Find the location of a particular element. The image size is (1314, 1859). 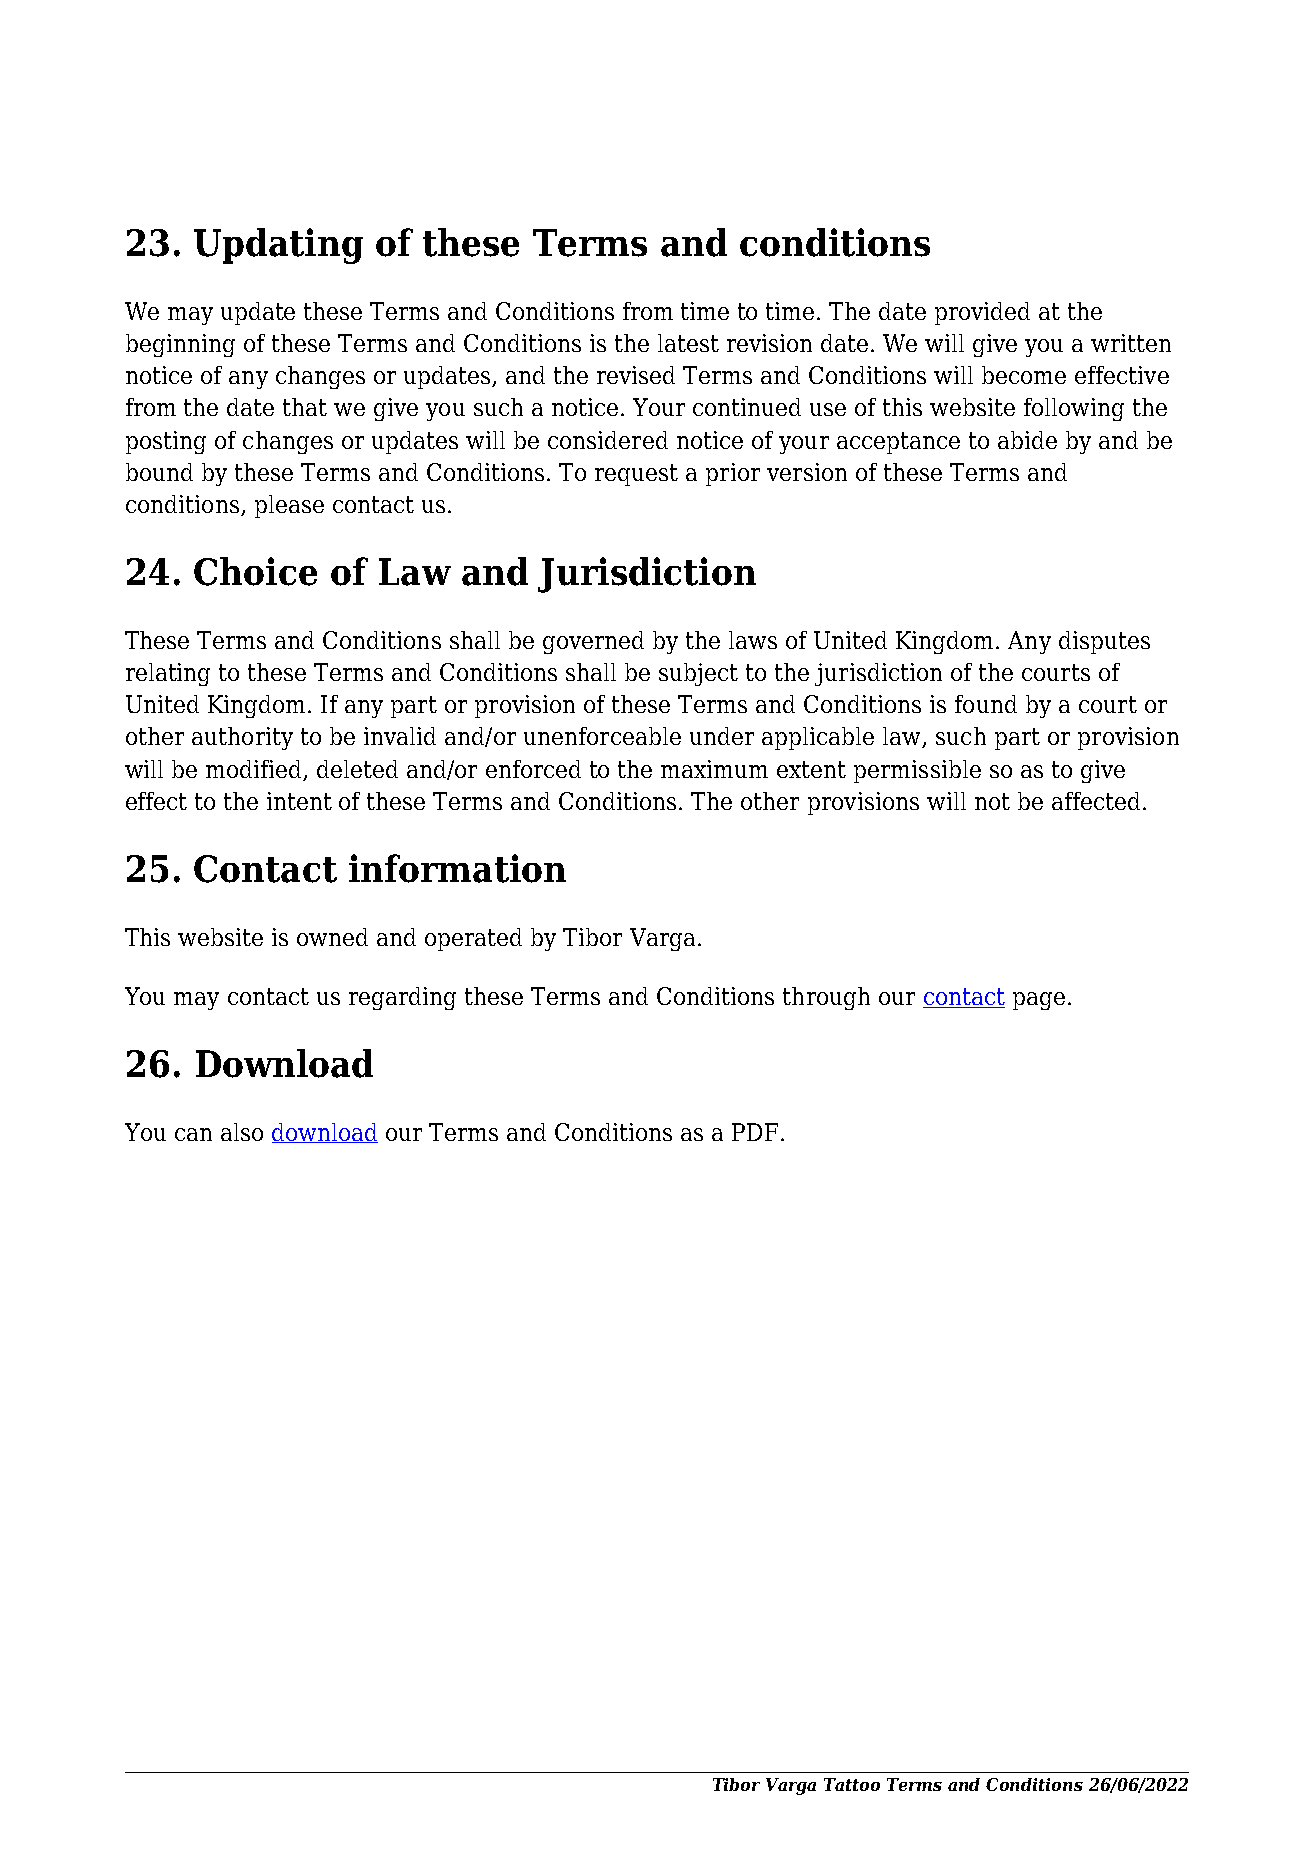

latest is located at coordinates (688, 343).
